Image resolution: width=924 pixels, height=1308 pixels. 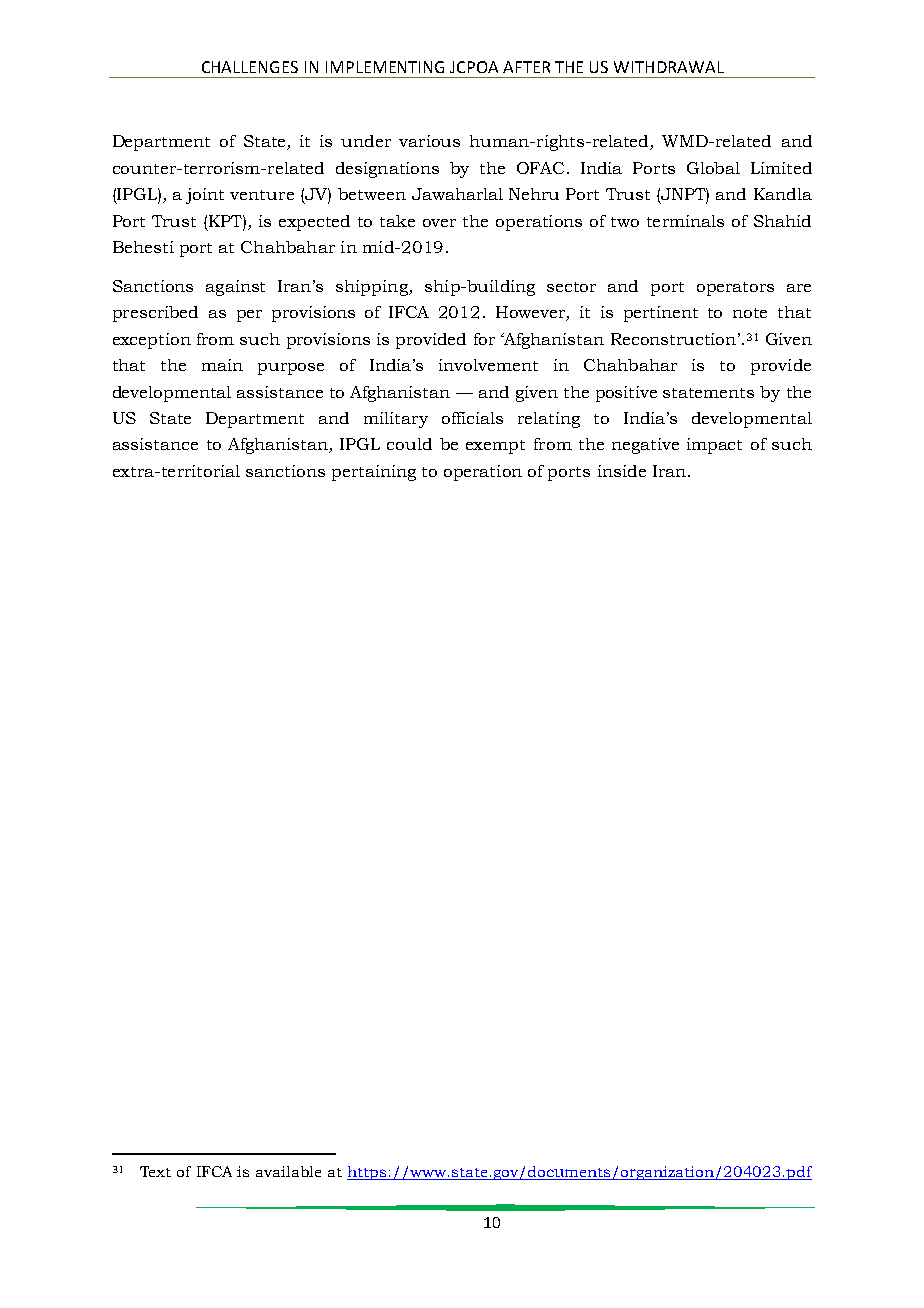 What do you see at coordinates (288, 1171) in the page?
I see `available` at bounding box center [288, 1171].
